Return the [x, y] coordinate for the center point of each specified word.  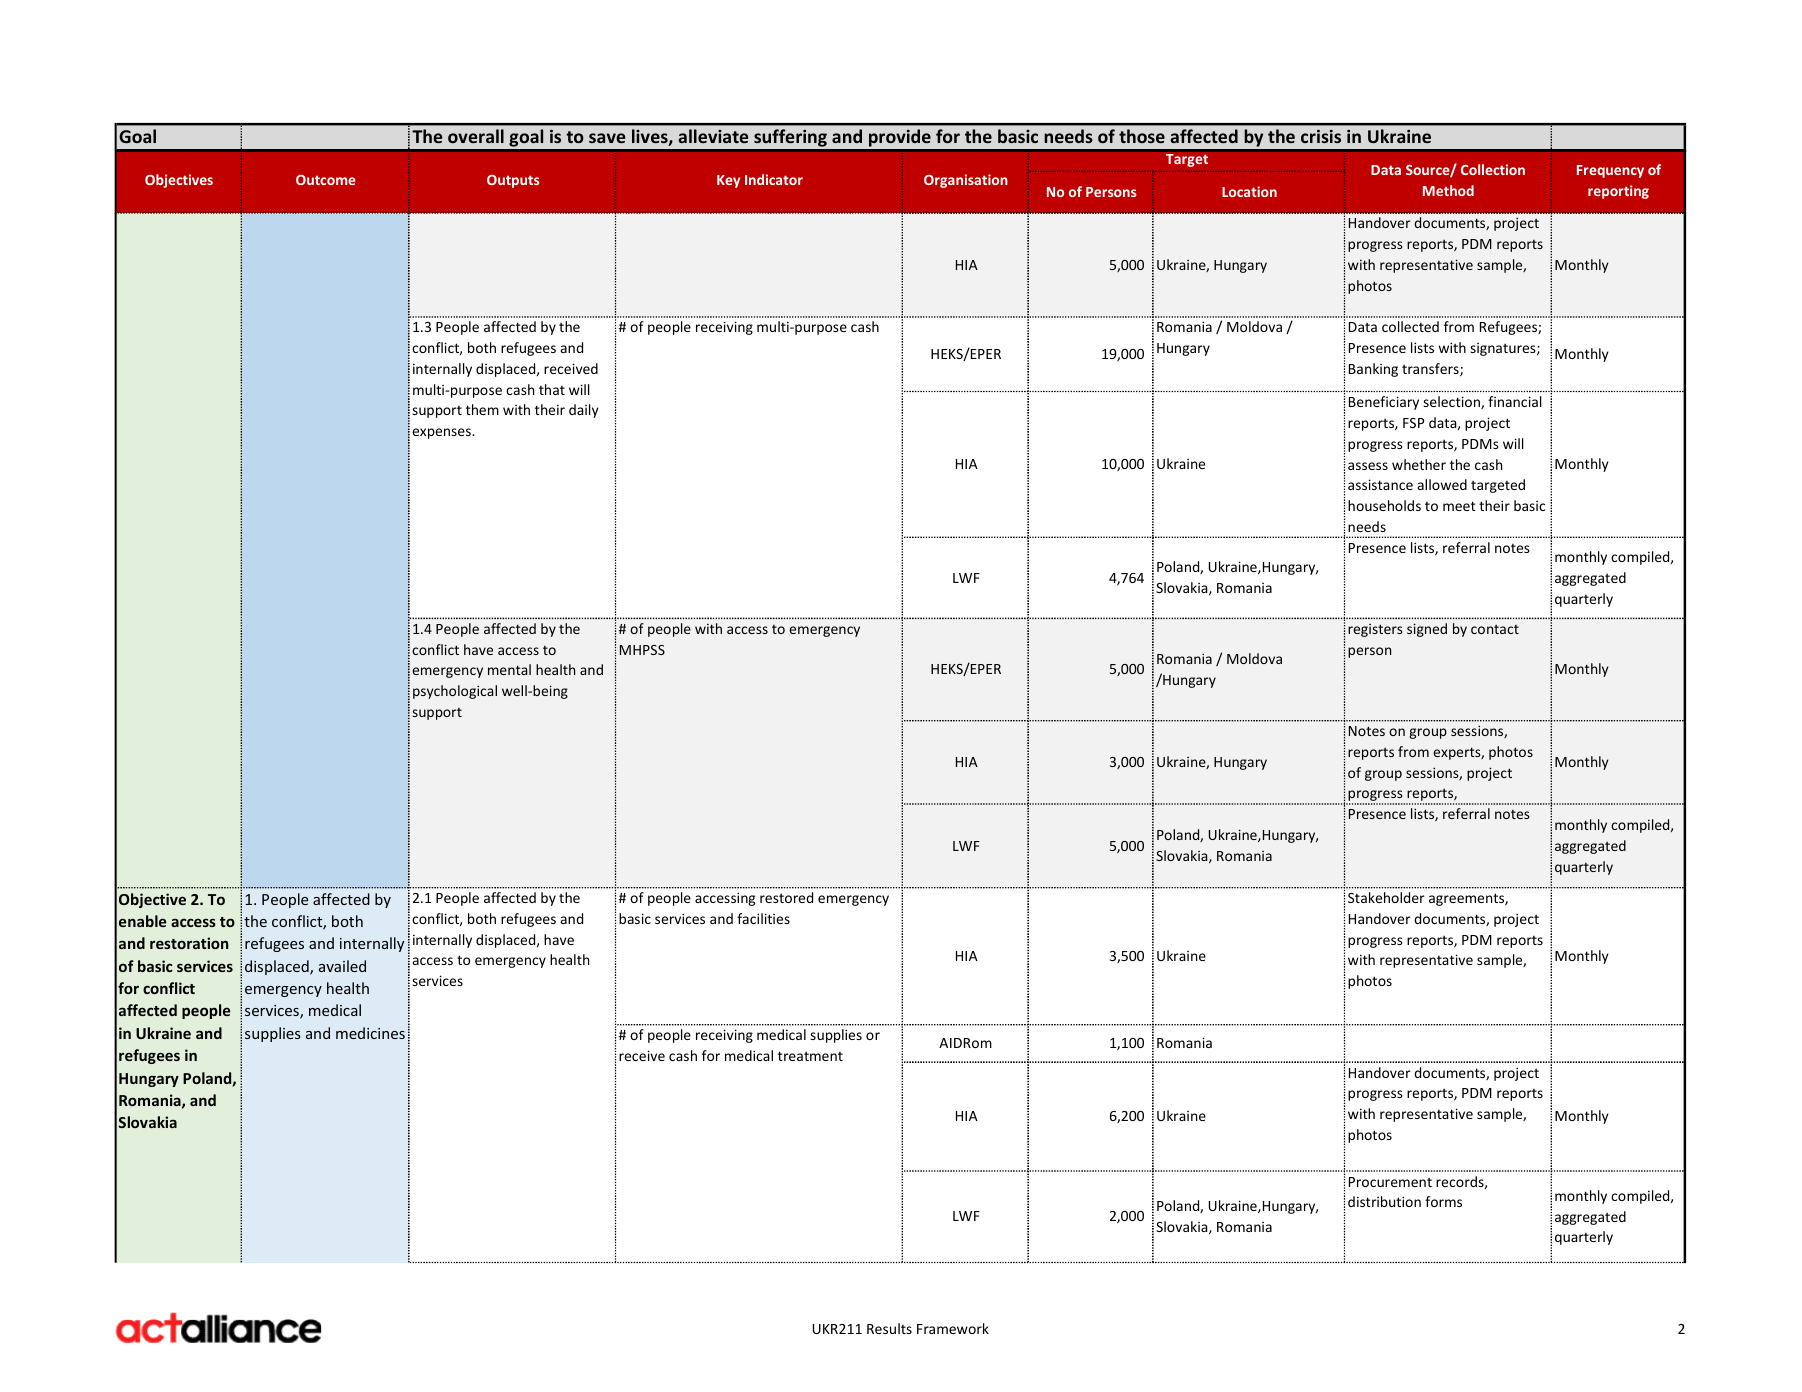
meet [1459, 506]
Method [1448, 190]
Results [889, 1328]
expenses [442, 433]
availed [342, 966]
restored [786, 897]
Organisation [966, 181]
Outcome [326, 180]
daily [584, 411]
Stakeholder [1386, 897]
